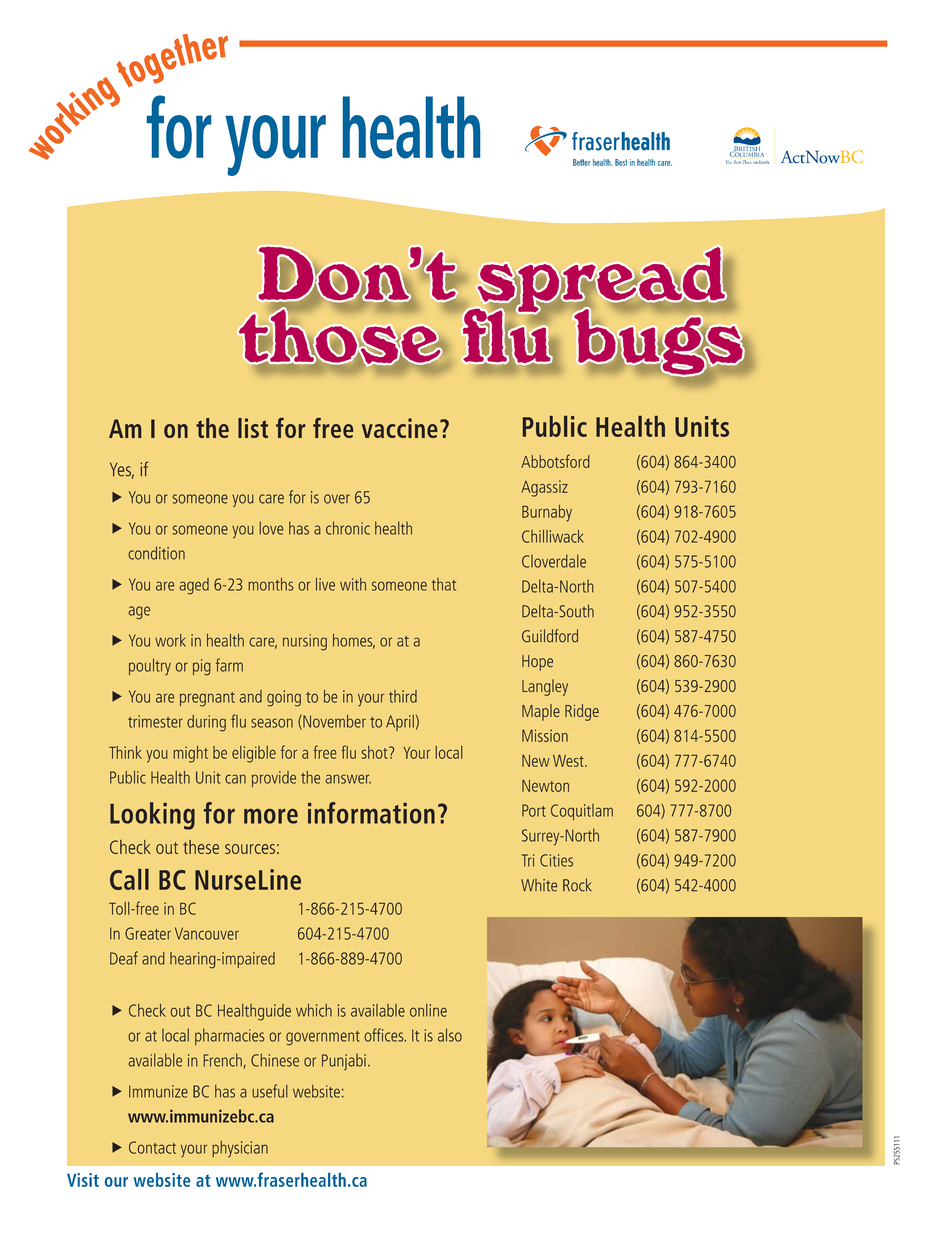 This page has height=1233, width=952. What do you see at coordinates (129, 879) in the page?
I see `Call` at bounding box center [129, 879].
